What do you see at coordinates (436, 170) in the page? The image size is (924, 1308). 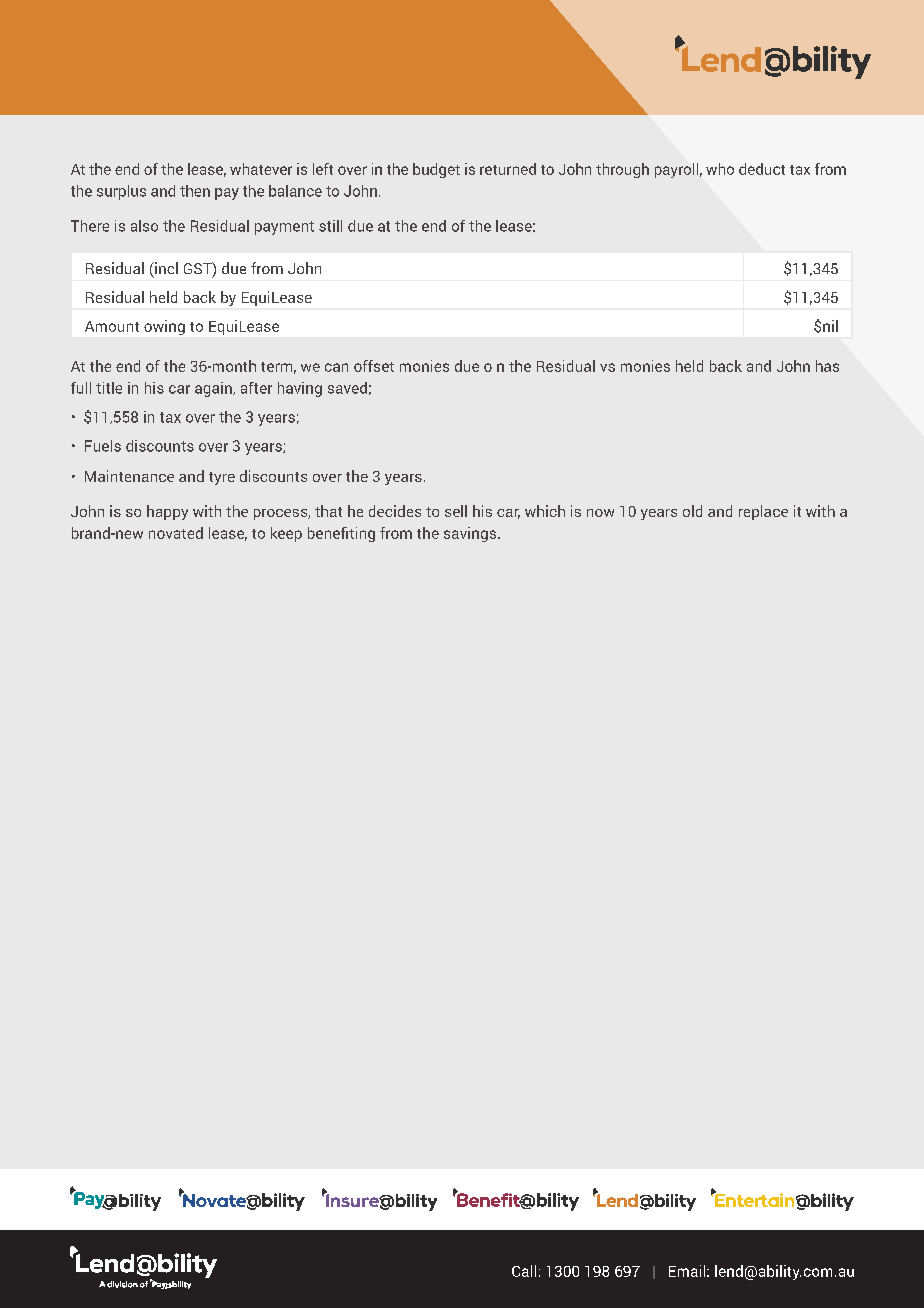 I see `budget` at bounding box center [436, 170].
